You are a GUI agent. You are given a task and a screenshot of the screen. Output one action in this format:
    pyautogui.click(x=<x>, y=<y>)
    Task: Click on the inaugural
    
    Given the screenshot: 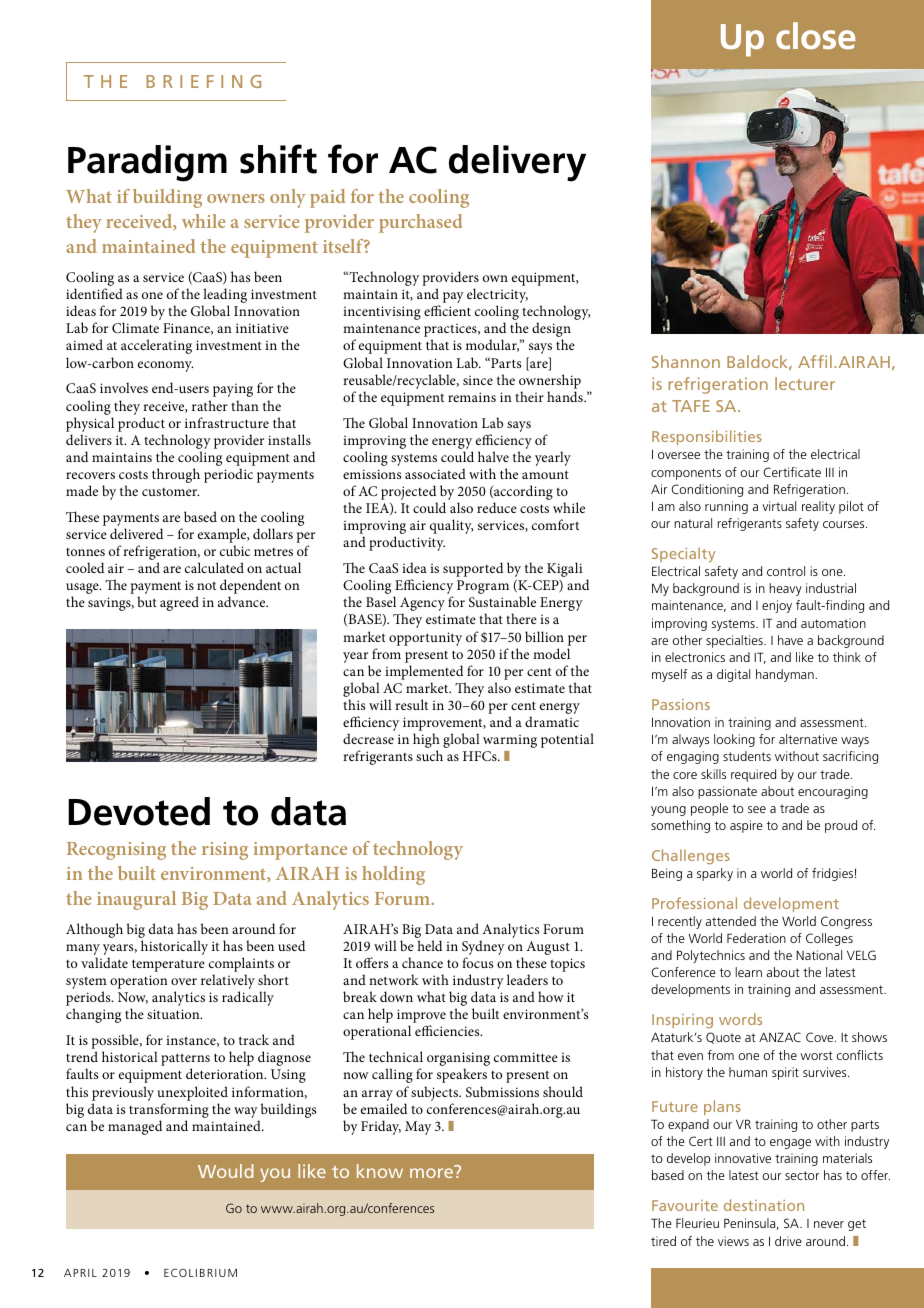 What is the action you would take?
    pyautogui.click(x=136, y=900)
